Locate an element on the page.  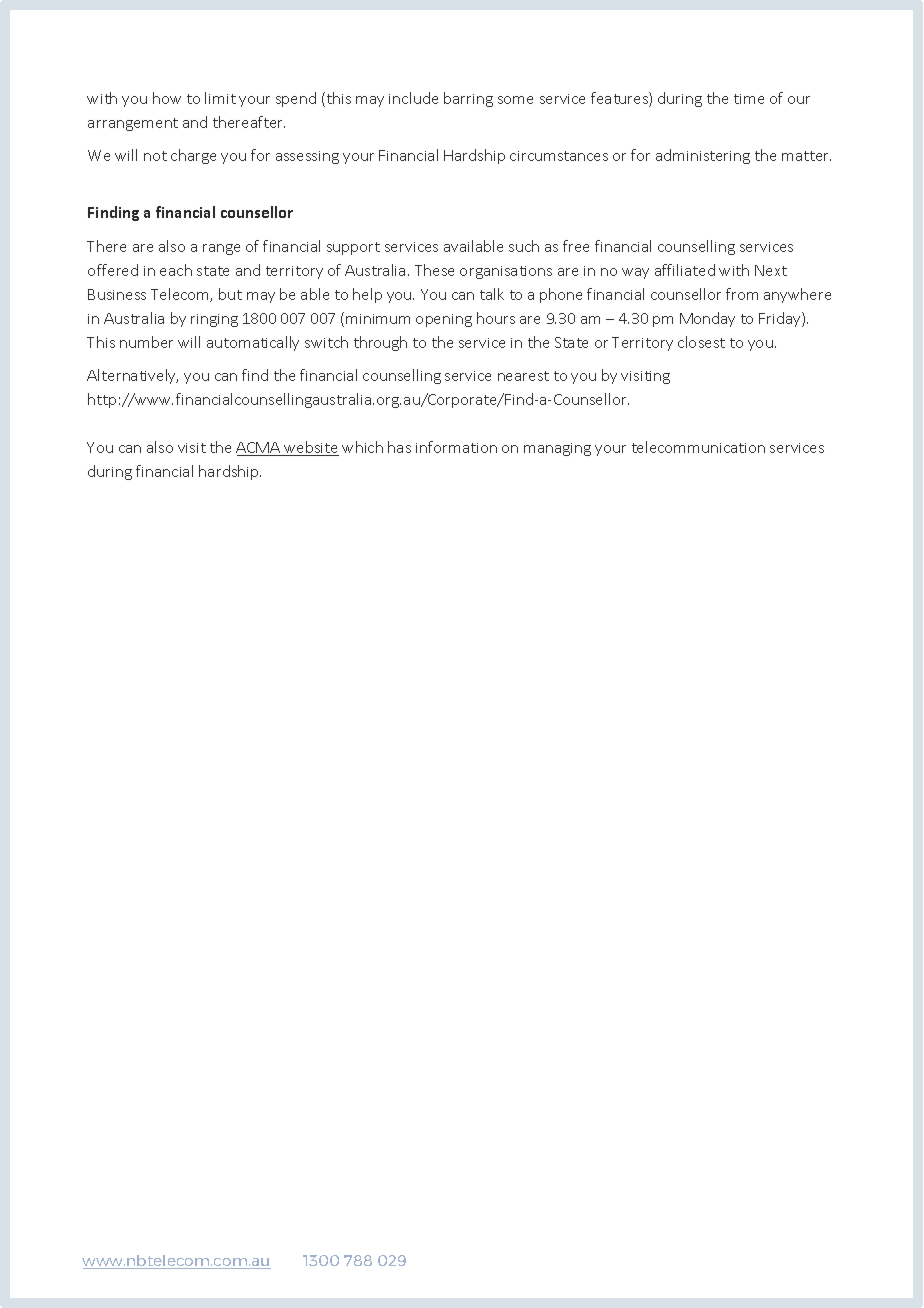
closest is located at coordinates (701, 342).
